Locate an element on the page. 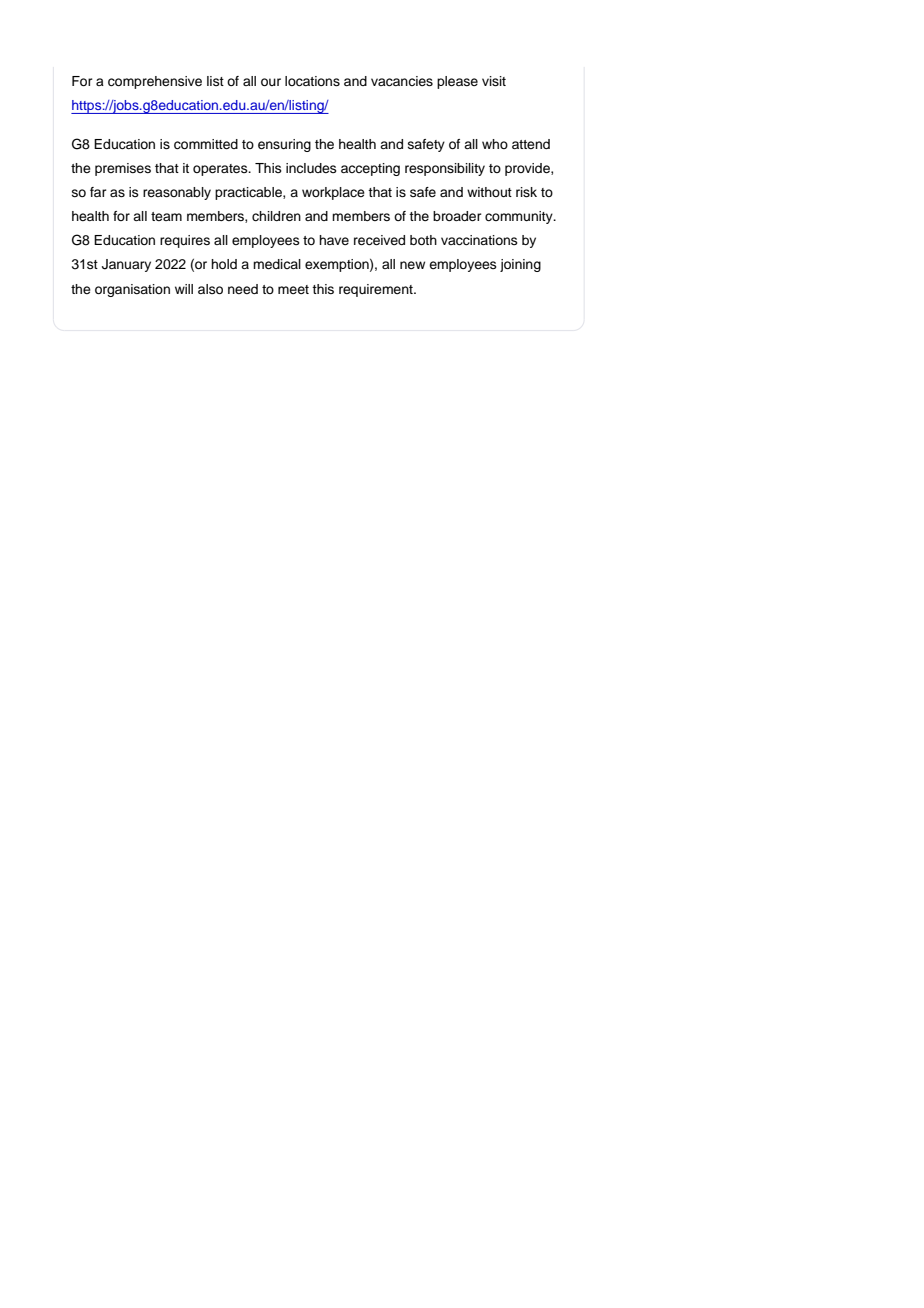  organisation is located at coordinates (132, 290).
